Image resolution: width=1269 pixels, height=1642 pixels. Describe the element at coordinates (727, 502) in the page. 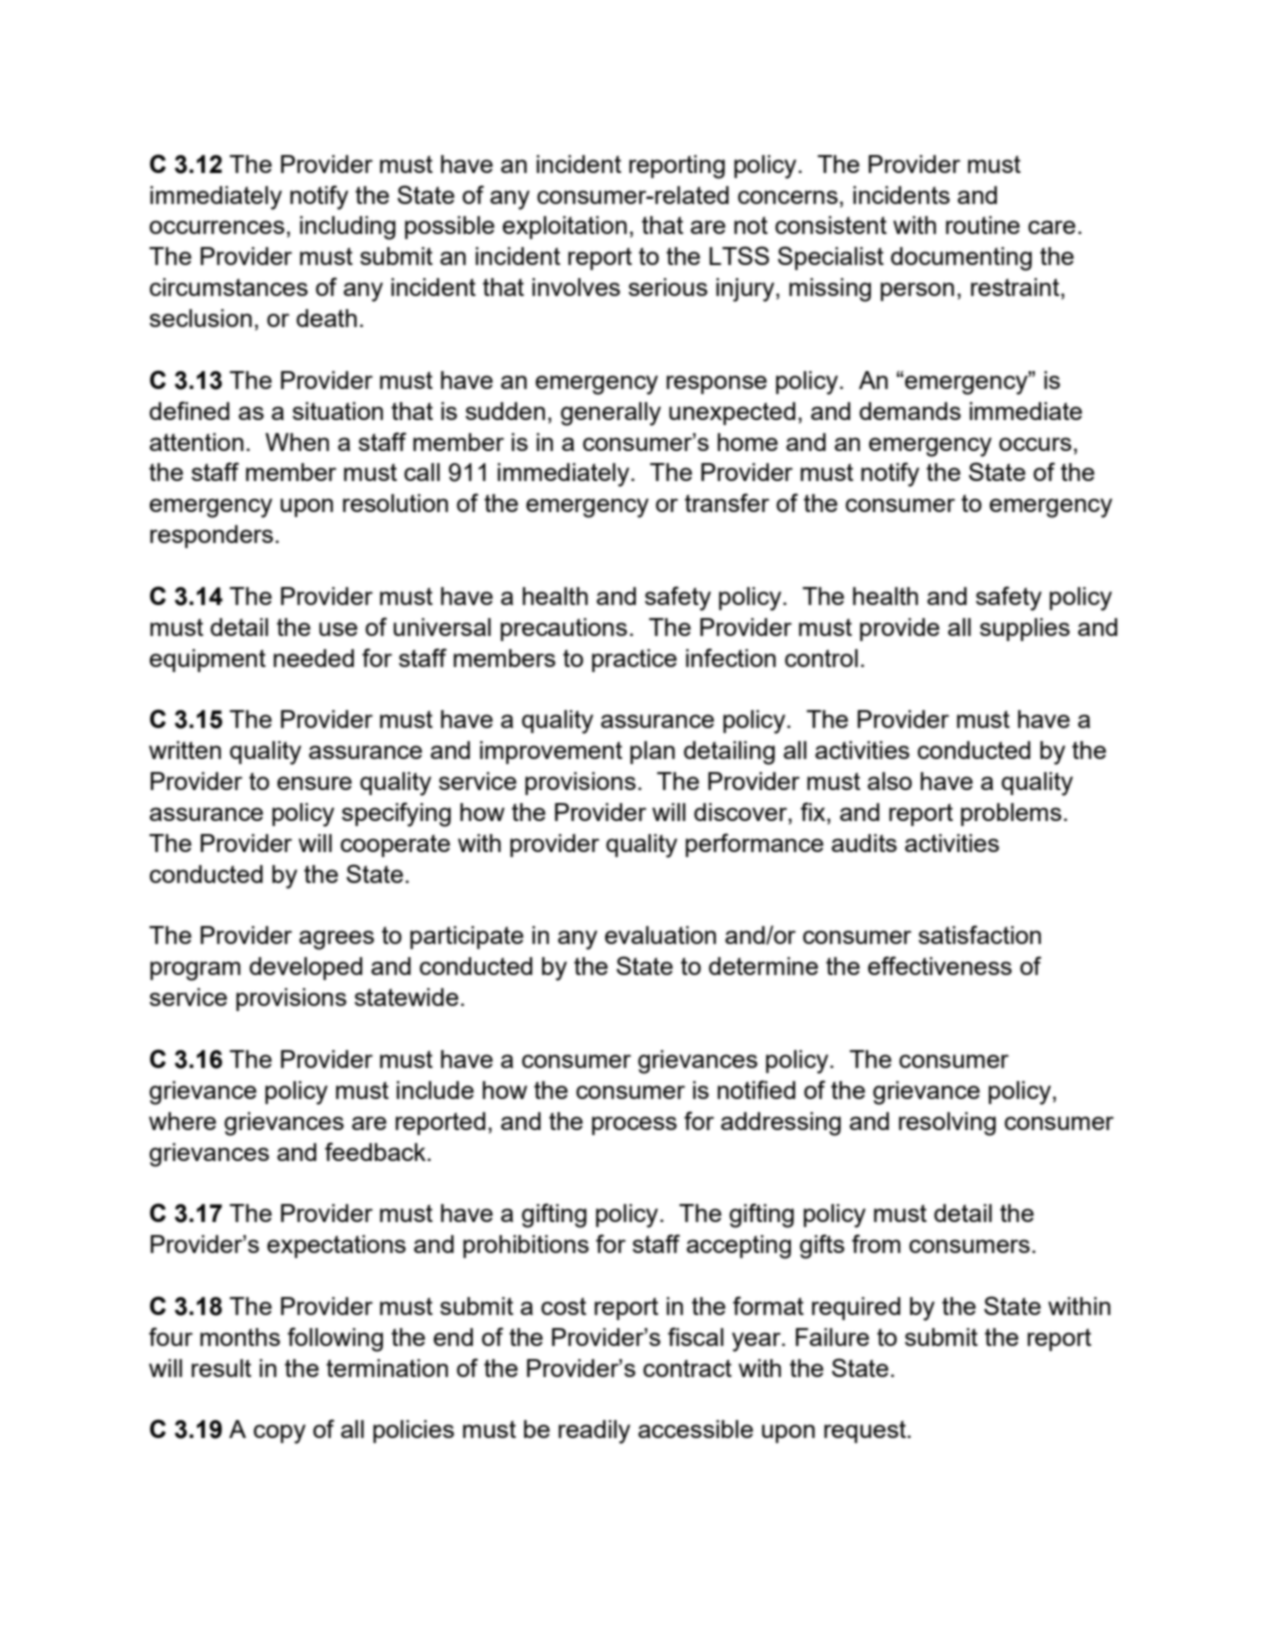

I see `transfer` at that location.
